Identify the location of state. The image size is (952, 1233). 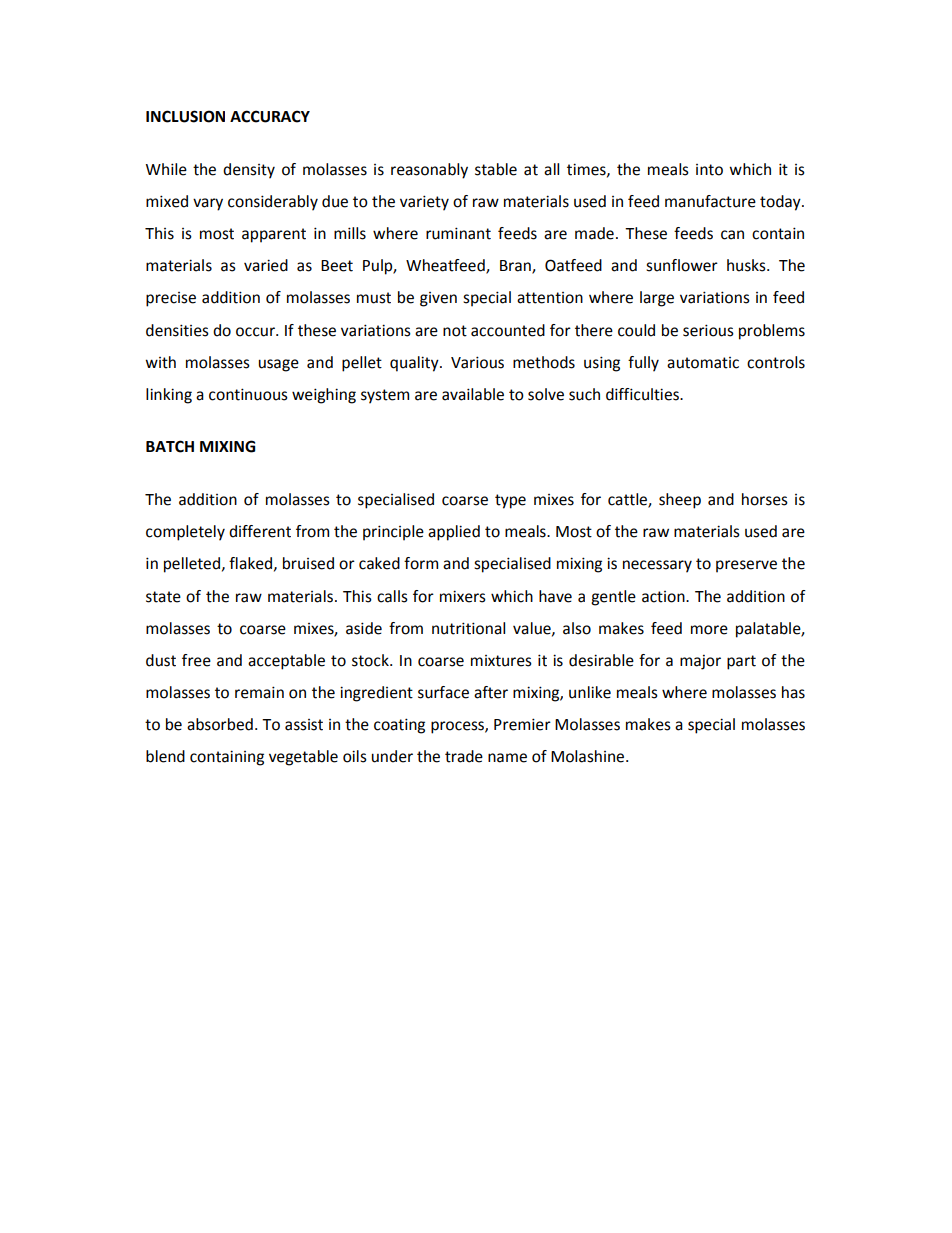
(163, 597).
